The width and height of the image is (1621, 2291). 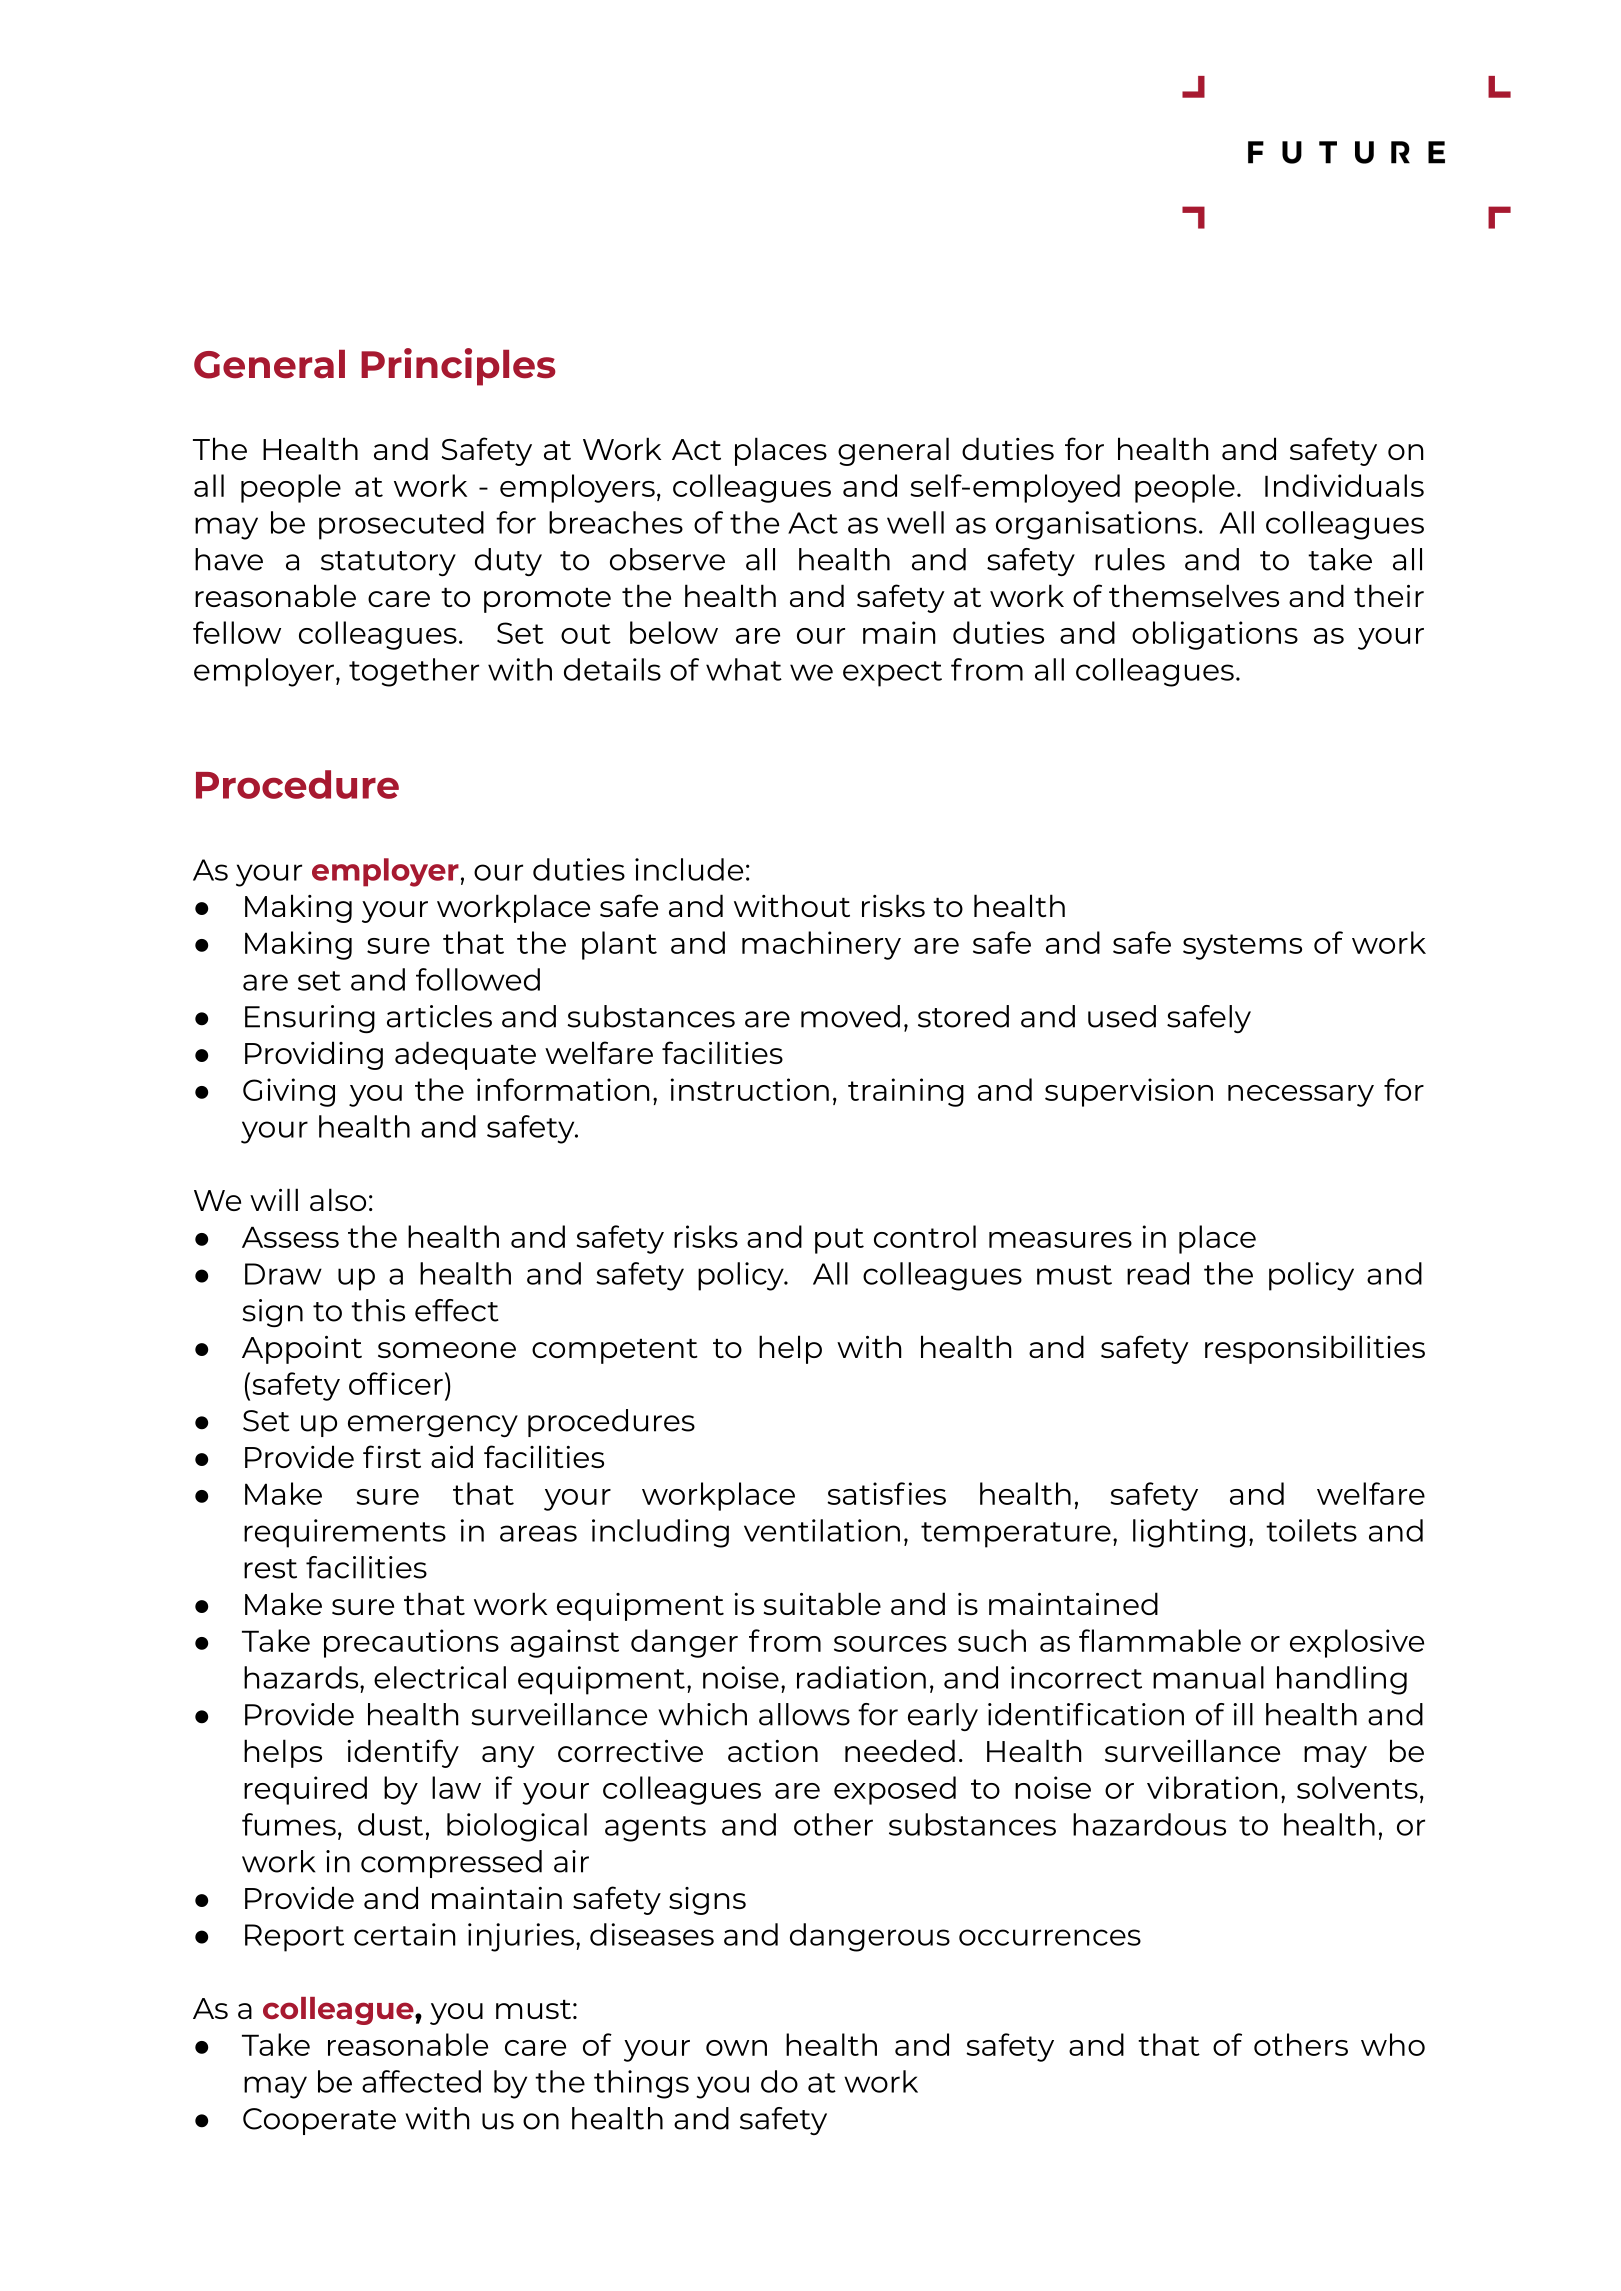 I want to click on what, so click(x=744, y=669).
